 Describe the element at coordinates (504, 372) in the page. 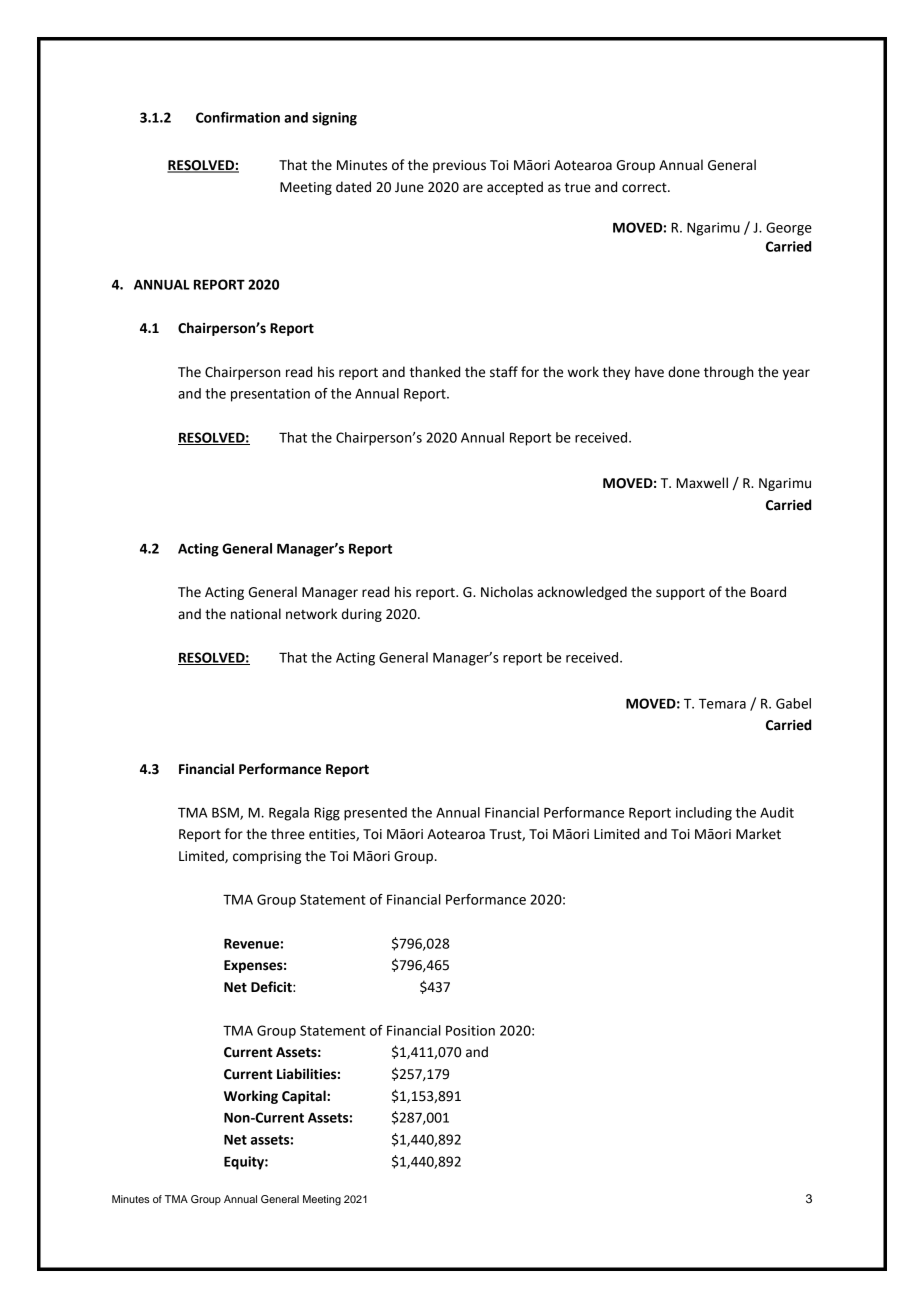

I see `staff` at that location.
